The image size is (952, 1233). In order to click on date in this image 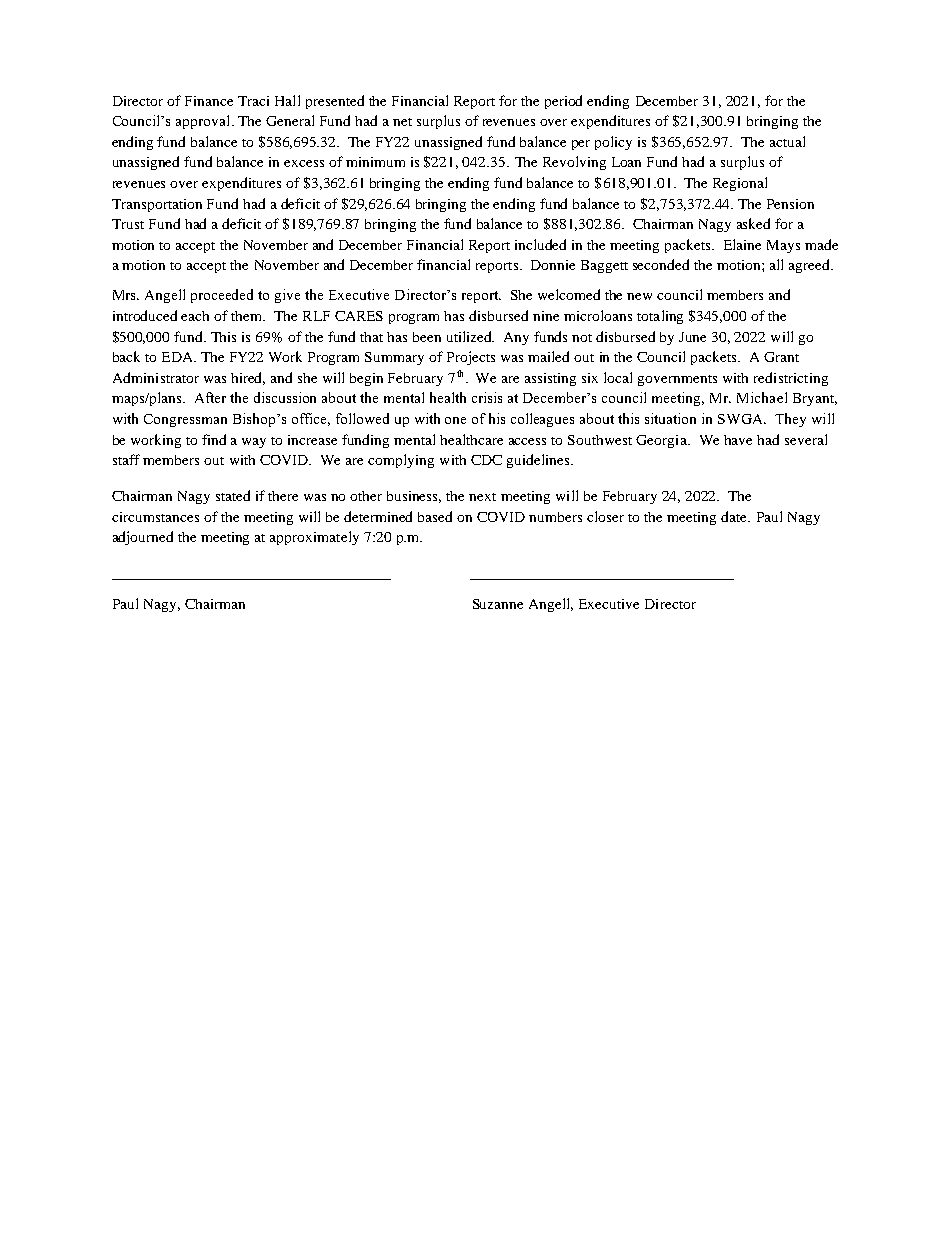, I will do `click(735, 516)`.
